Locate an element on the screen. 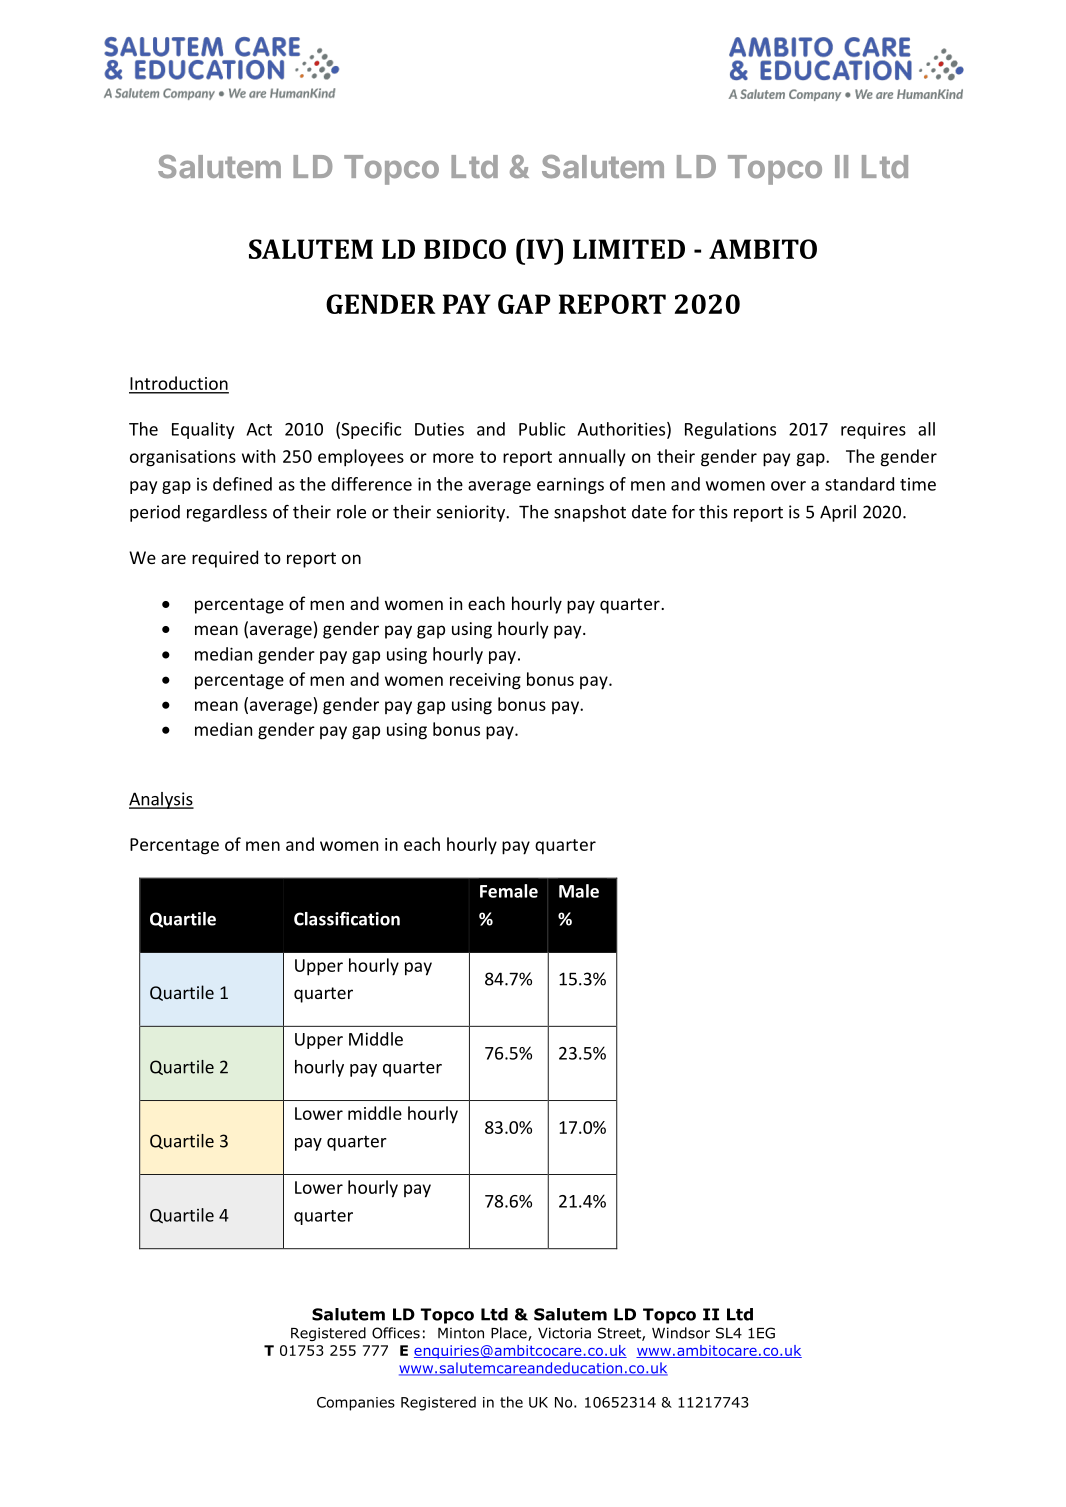  Offices is located at coordinates (396, 1333).
